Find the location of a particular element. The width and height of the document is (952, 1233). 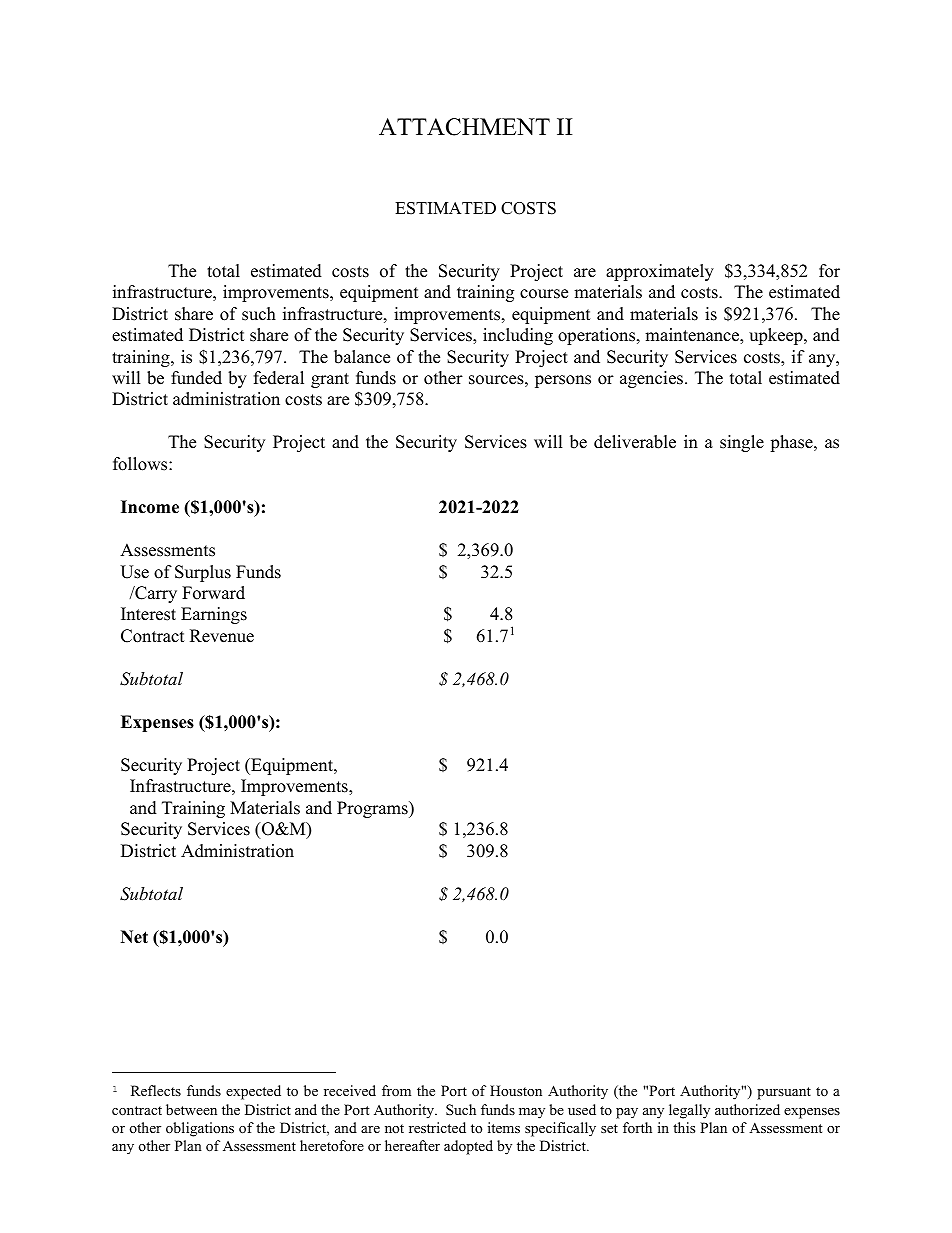

ATTACHMENT is located at coordinates (464, 127).
